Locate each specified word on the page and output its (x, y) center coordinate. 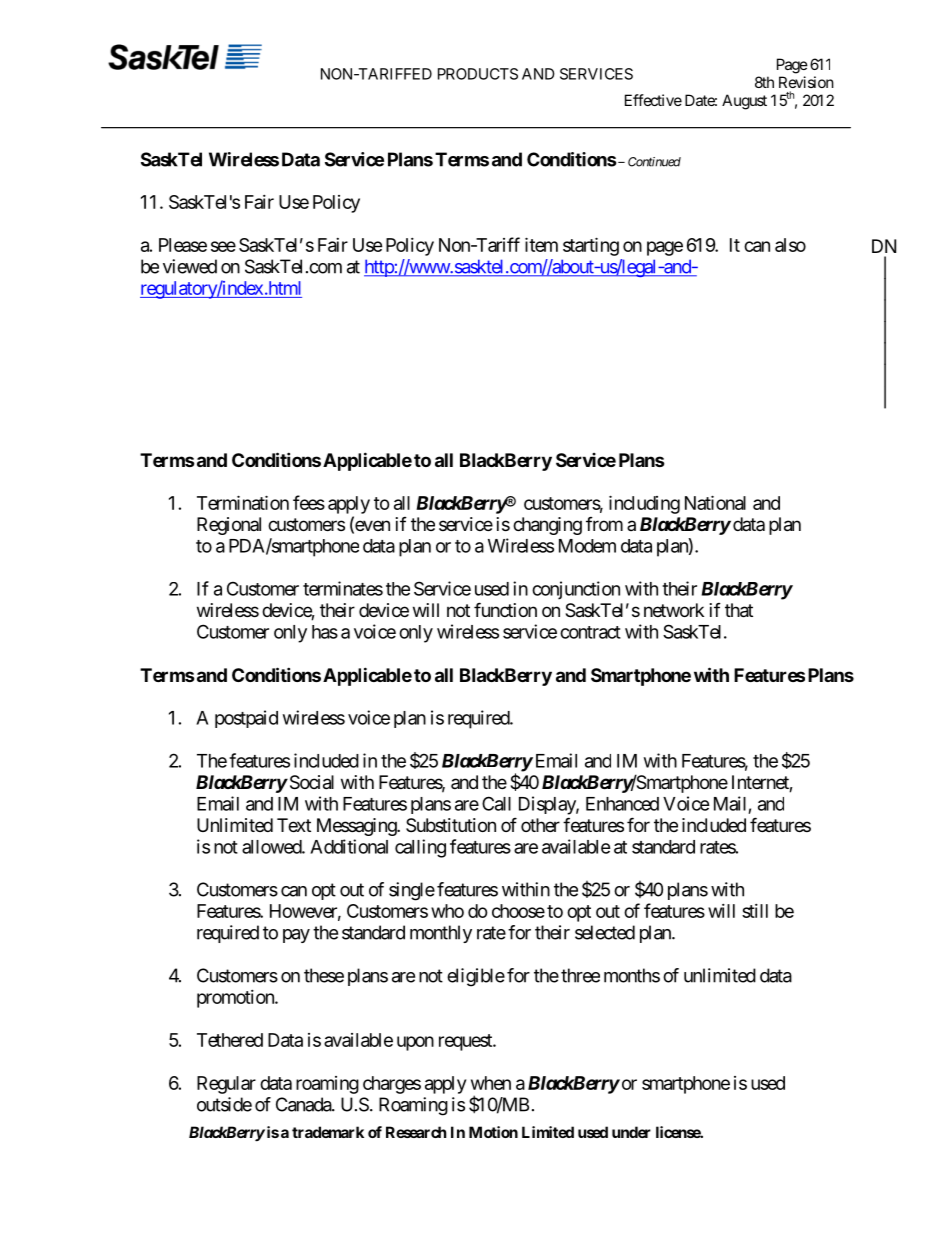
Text (294, 825)
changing (547, 526)
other (540, 825)
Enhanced (622, 804)
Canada (304, 1104)
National (715, 502)
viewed (190, 266)
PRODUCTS (478, 74)
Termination (243, 502)
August (744, 102)
